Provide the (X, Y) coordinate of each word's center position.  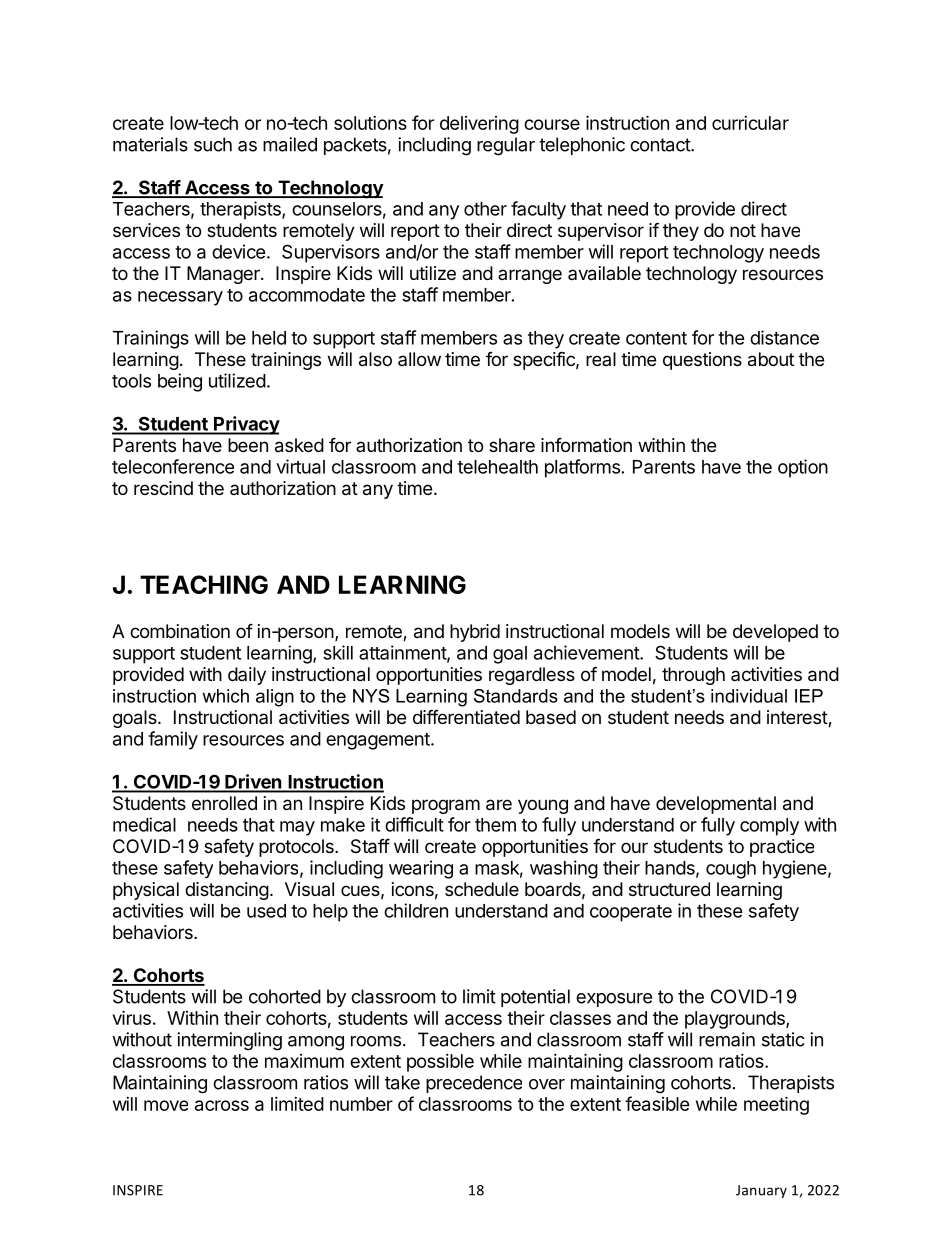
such (213, 144)
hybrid (475, 633)
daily (247, 676)
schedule (482, 889)
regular (506, 146)
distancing (227, 891)
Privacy (246, 425)
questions (702, 361)
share (512, 445)
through (693, 676)
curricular (750, 123)
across (222, 1105)
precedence (474, 1084)
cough (731, 870)
